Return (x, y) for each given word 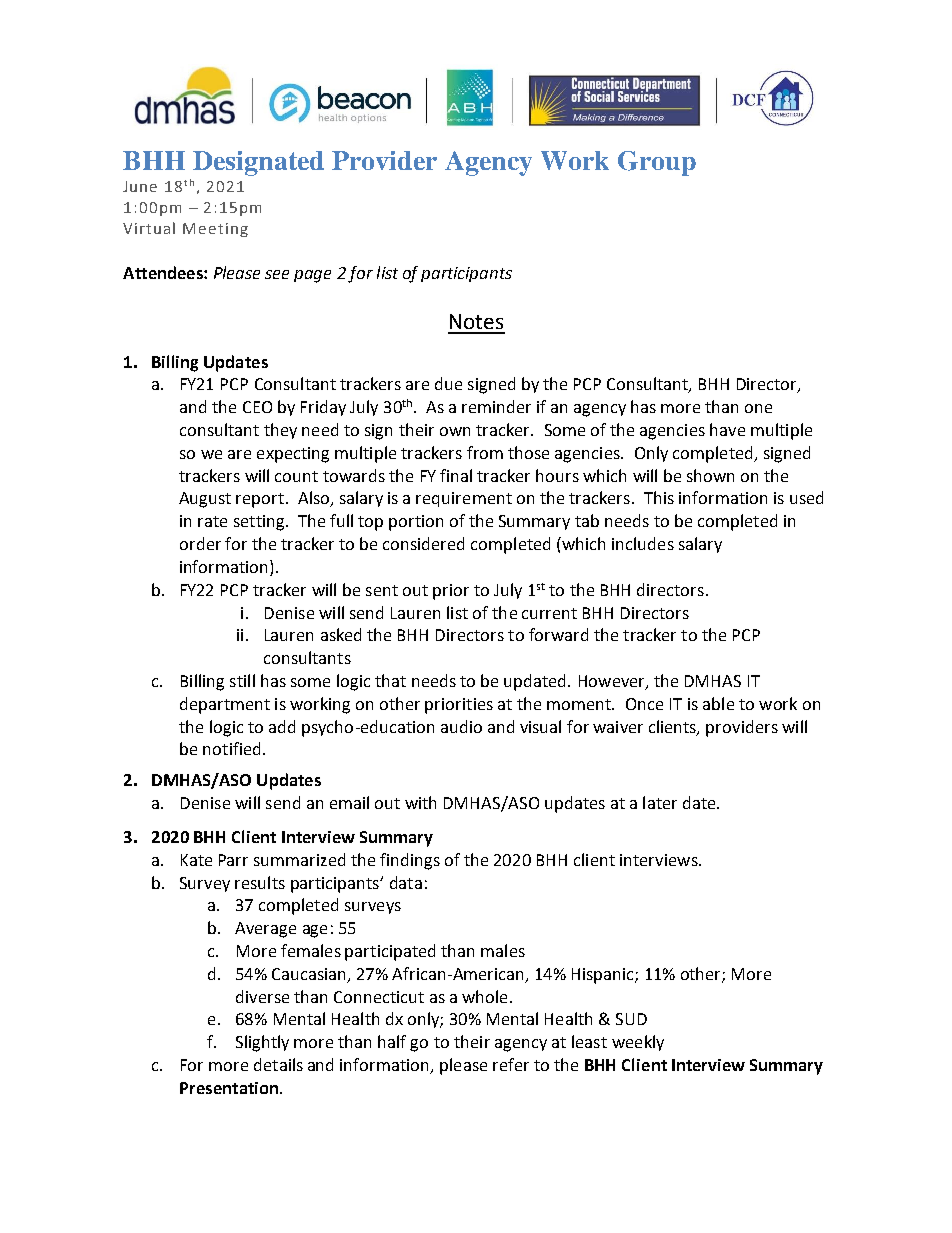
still (242, 680)
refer (511, 1064)
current (549, 613)
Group (657, 163)
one (758, 408)
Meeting (215, 230)
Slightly (262, 1043)
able (718, 703)
